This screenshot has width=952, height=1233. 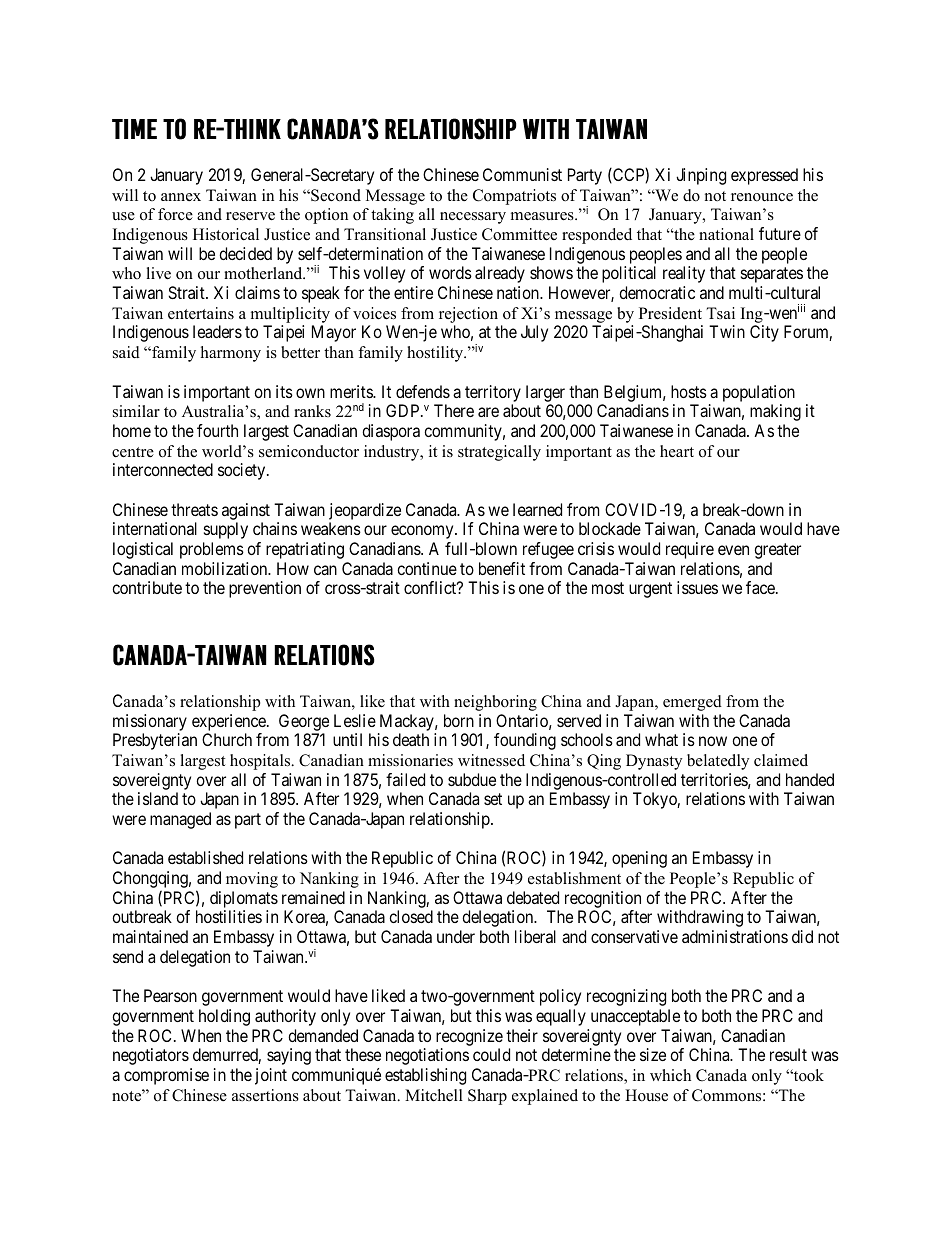 What do you see at coordinates (217, 430) in the screenshot?
I see `fourth` at bounding box center [217, 430].
